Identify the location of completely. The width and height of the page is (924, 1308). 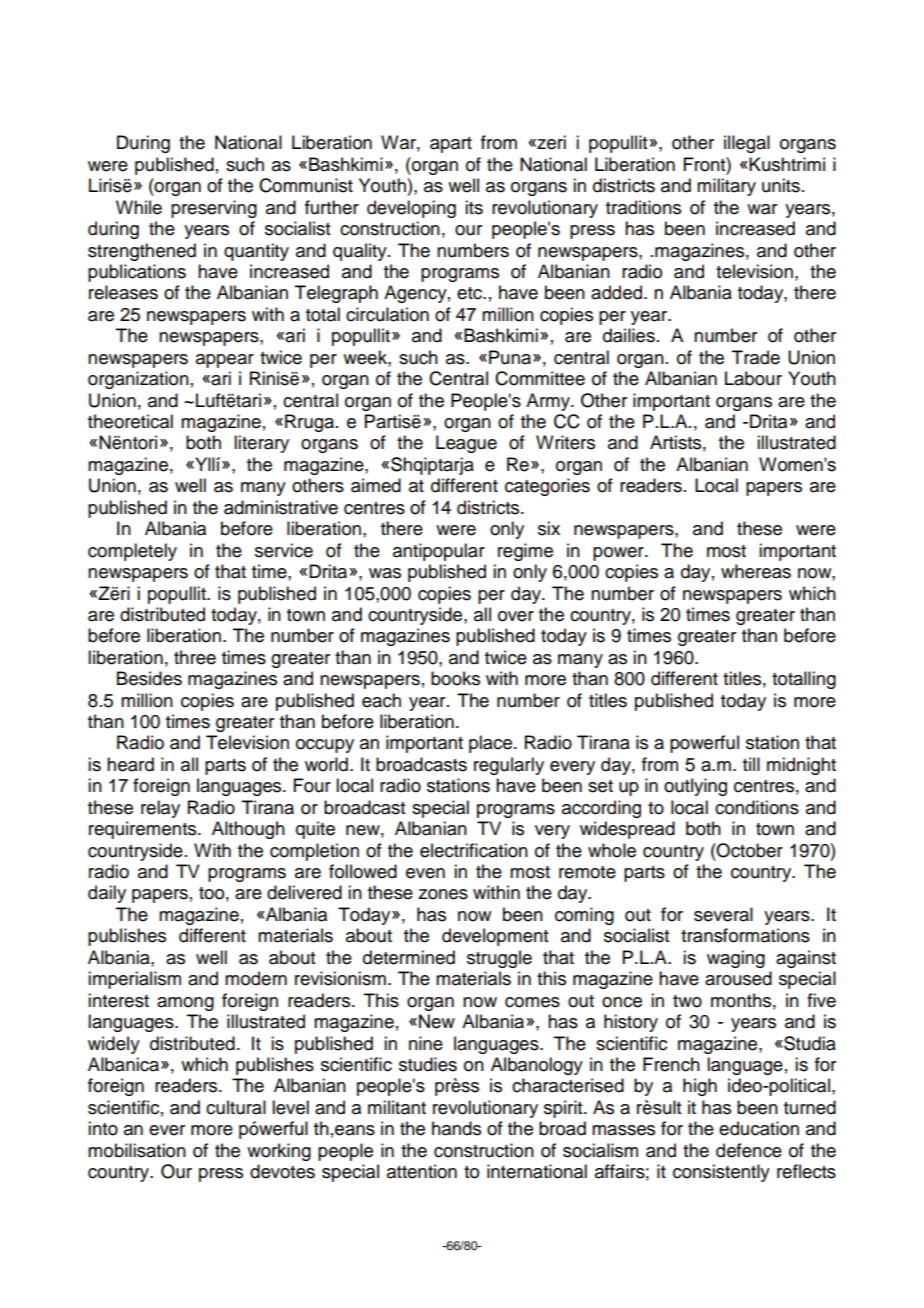
(132, 552).
